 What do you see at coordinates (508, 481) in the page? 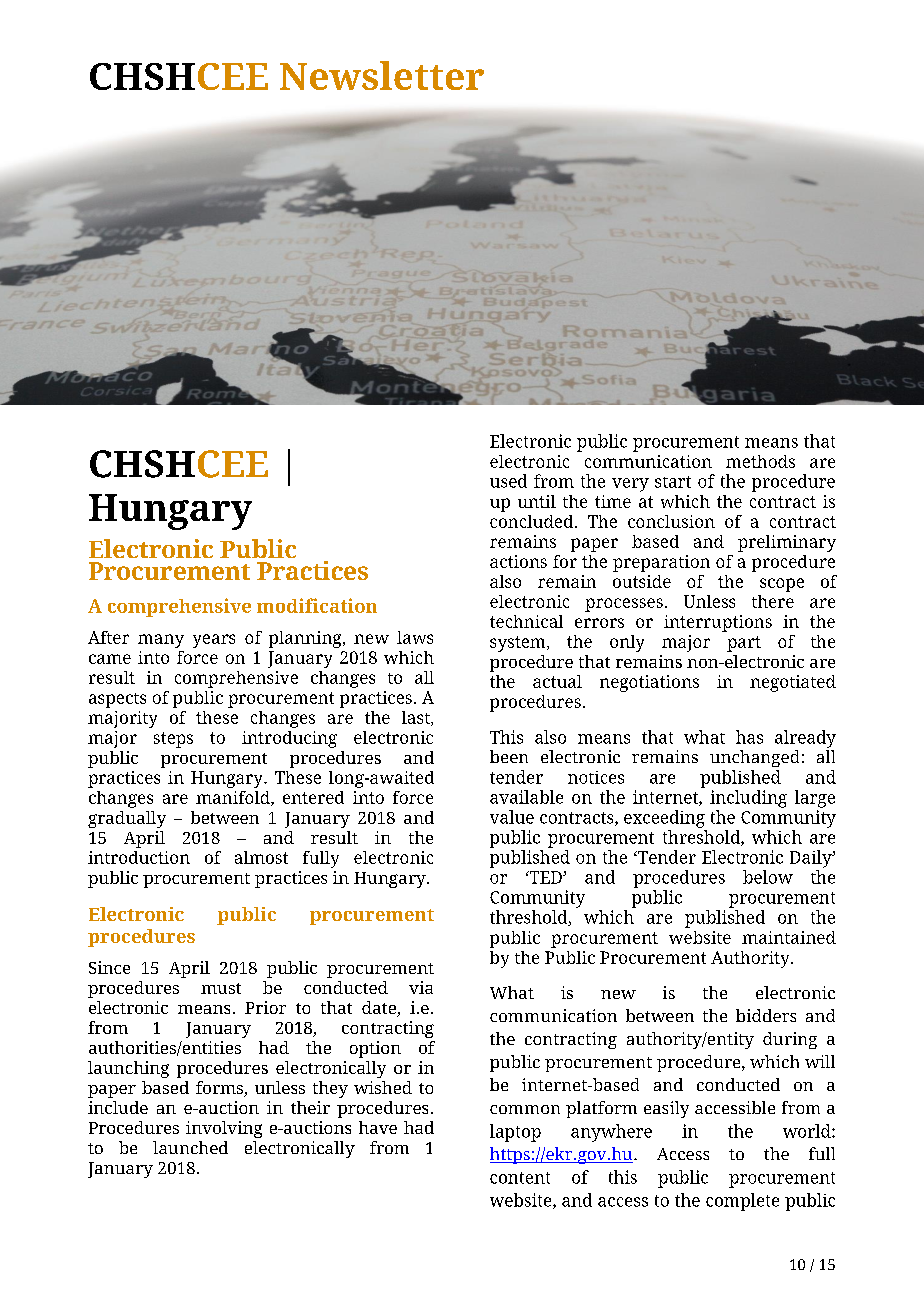
I see `used` at bounding box center [508, 481].
